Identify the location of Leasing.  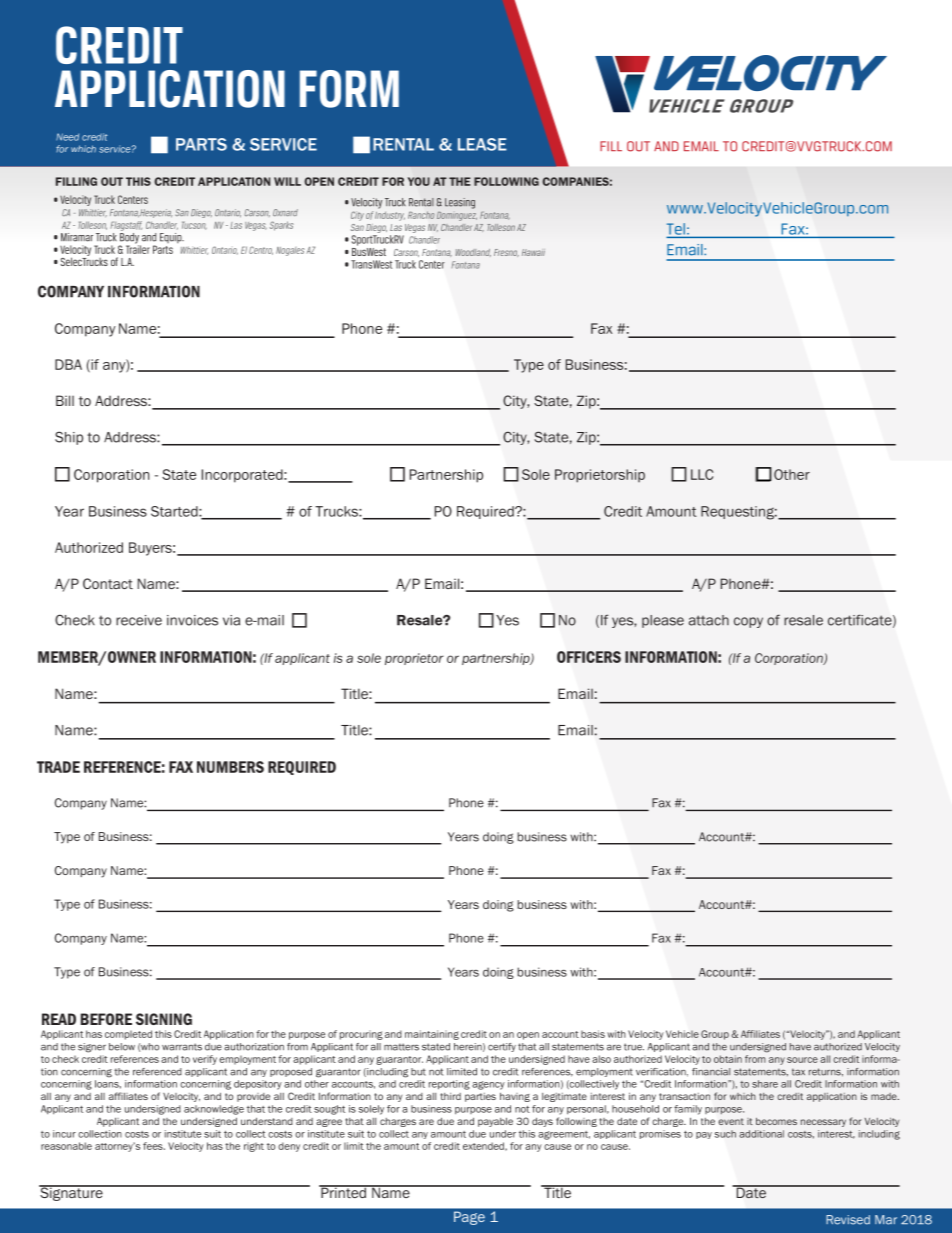
(460, 203).
